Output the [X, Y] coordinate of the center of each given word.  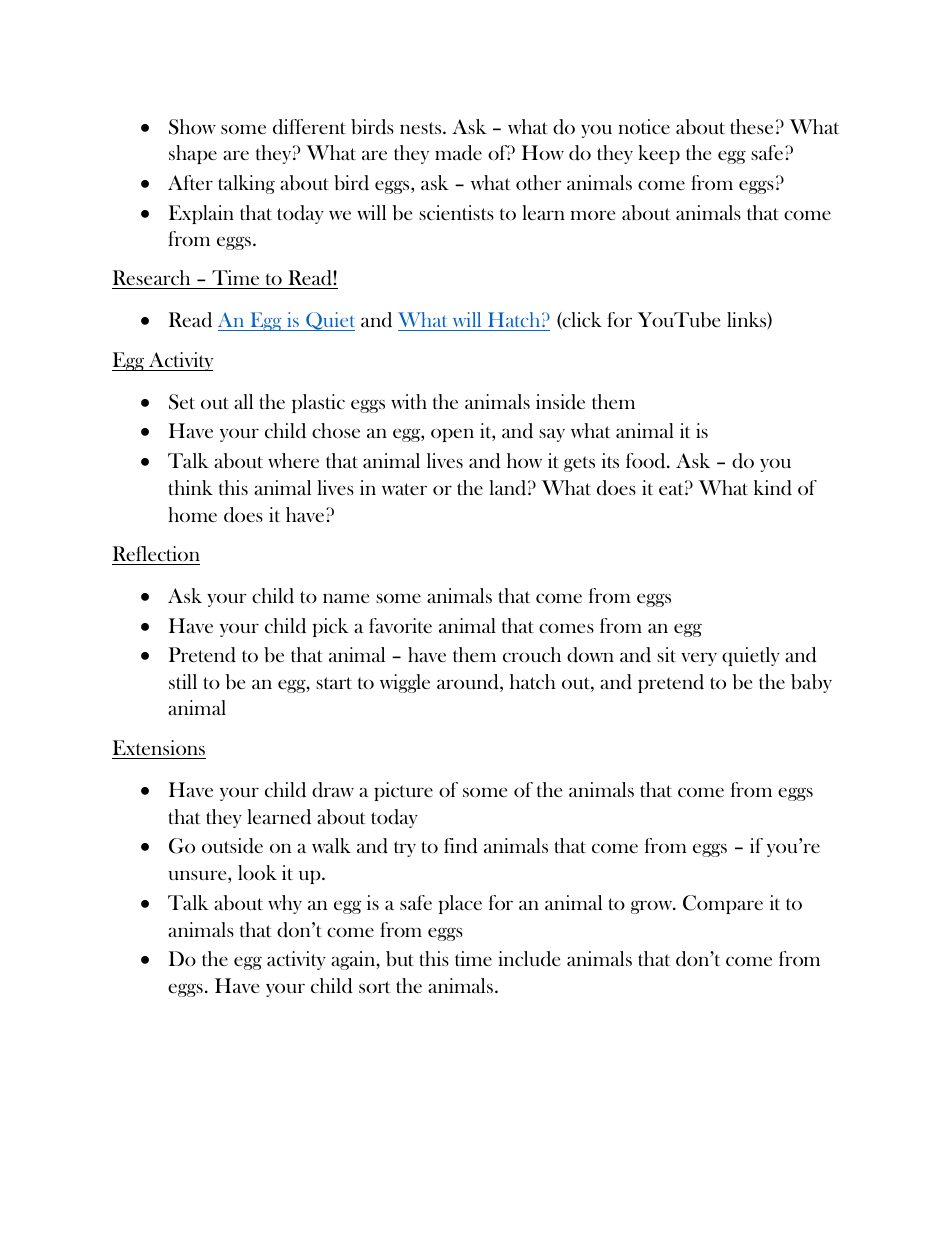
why [285, 904]
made [458, 153]
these [751, 126]
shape [193, 154]
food [647, 461]
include [529, 959]
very [699, 659]
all [243, 401]
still [183, 681]
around [469, 683]
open [452, 435]
